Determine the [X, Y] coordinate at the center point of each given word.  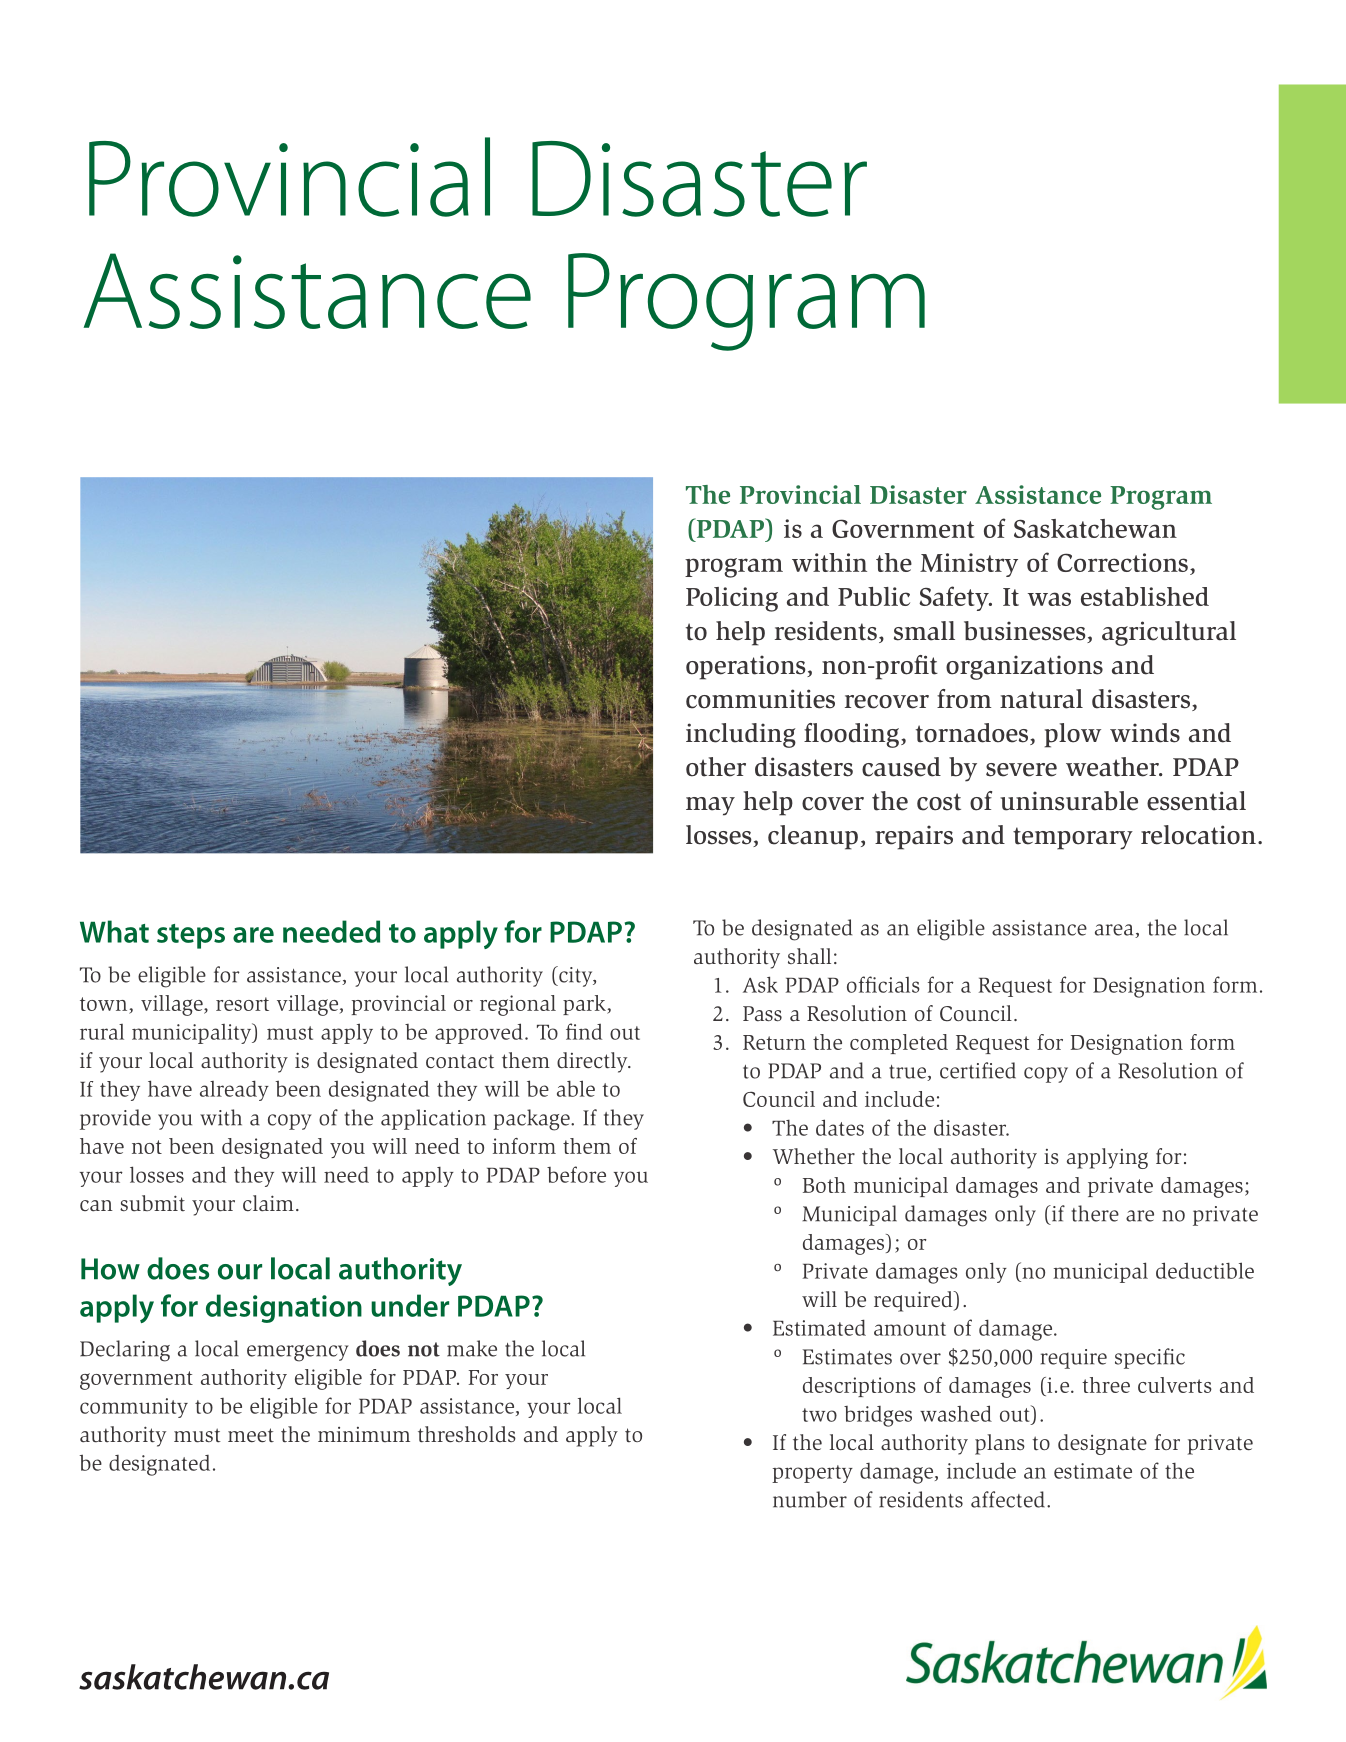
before [576, 1174]
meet [251, 1435]
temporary [1073, 838]
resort [242, 1004]
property [812, 1474]
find [584, 1031]
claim [268, 1203]
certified [978, 1070]
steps [191, 936]
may [710, 806]
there [1095, 1213]
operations [747, 667]
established [1145, 596]
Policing [732, 599]
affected [1008, 1499]
